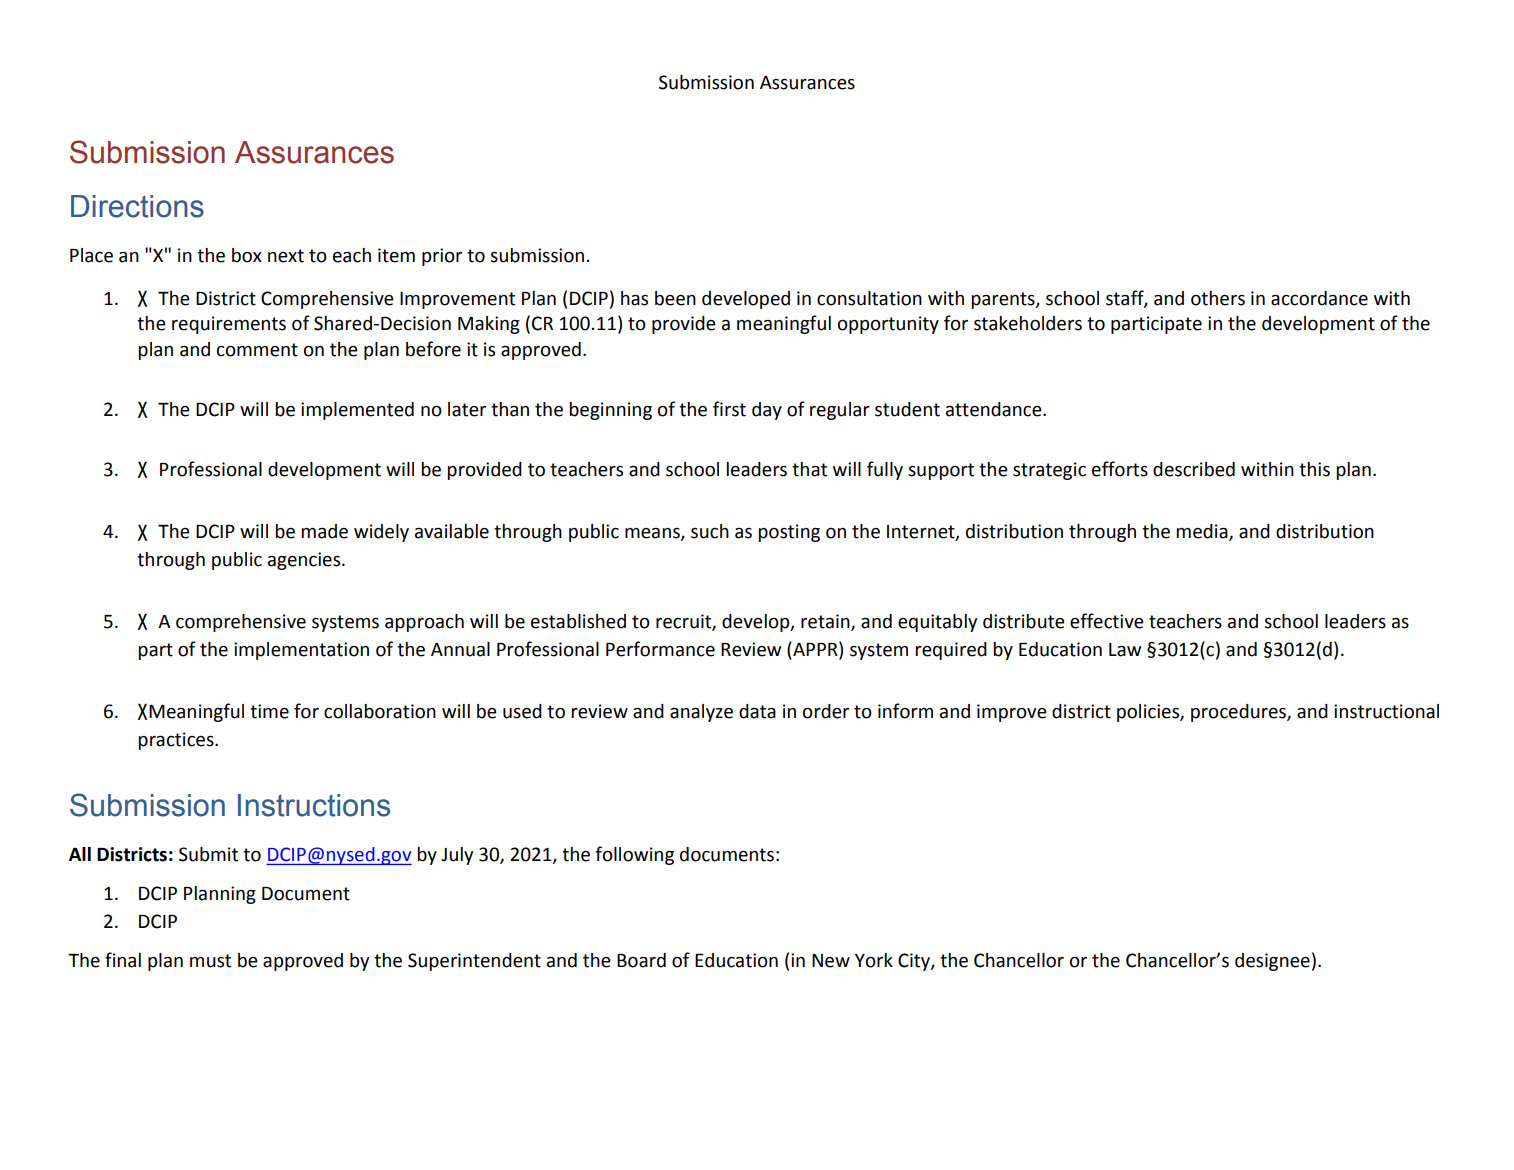  Describe the element at coordinates (1203, 532) in the document. I see `media` at that location.
